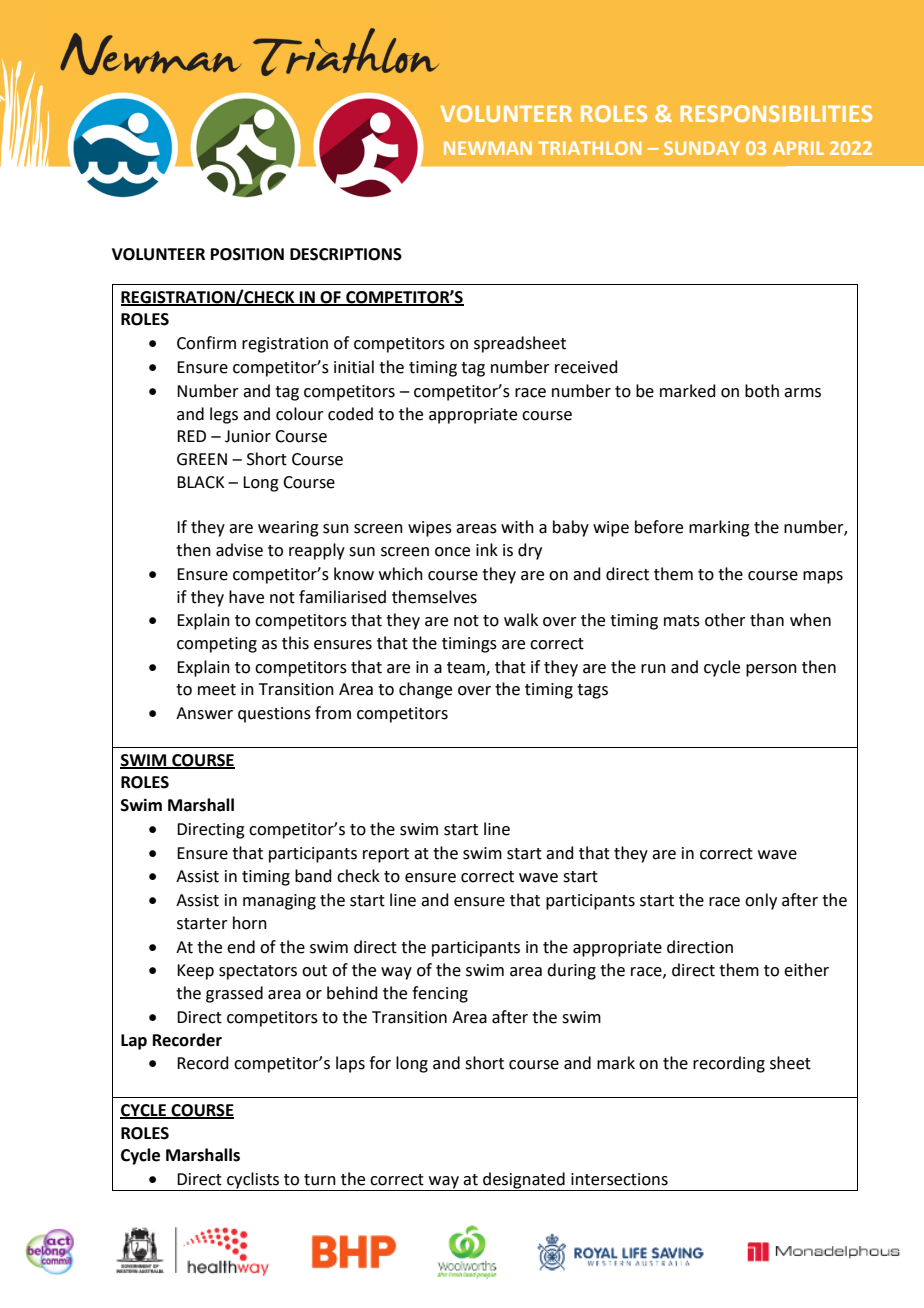 Image resolution: width=924 pixels, height=1308 pixels. What do you see at coordinates (524, 1181) in the screenshot?
I see `designated` at bounding box center [524, 1181].
